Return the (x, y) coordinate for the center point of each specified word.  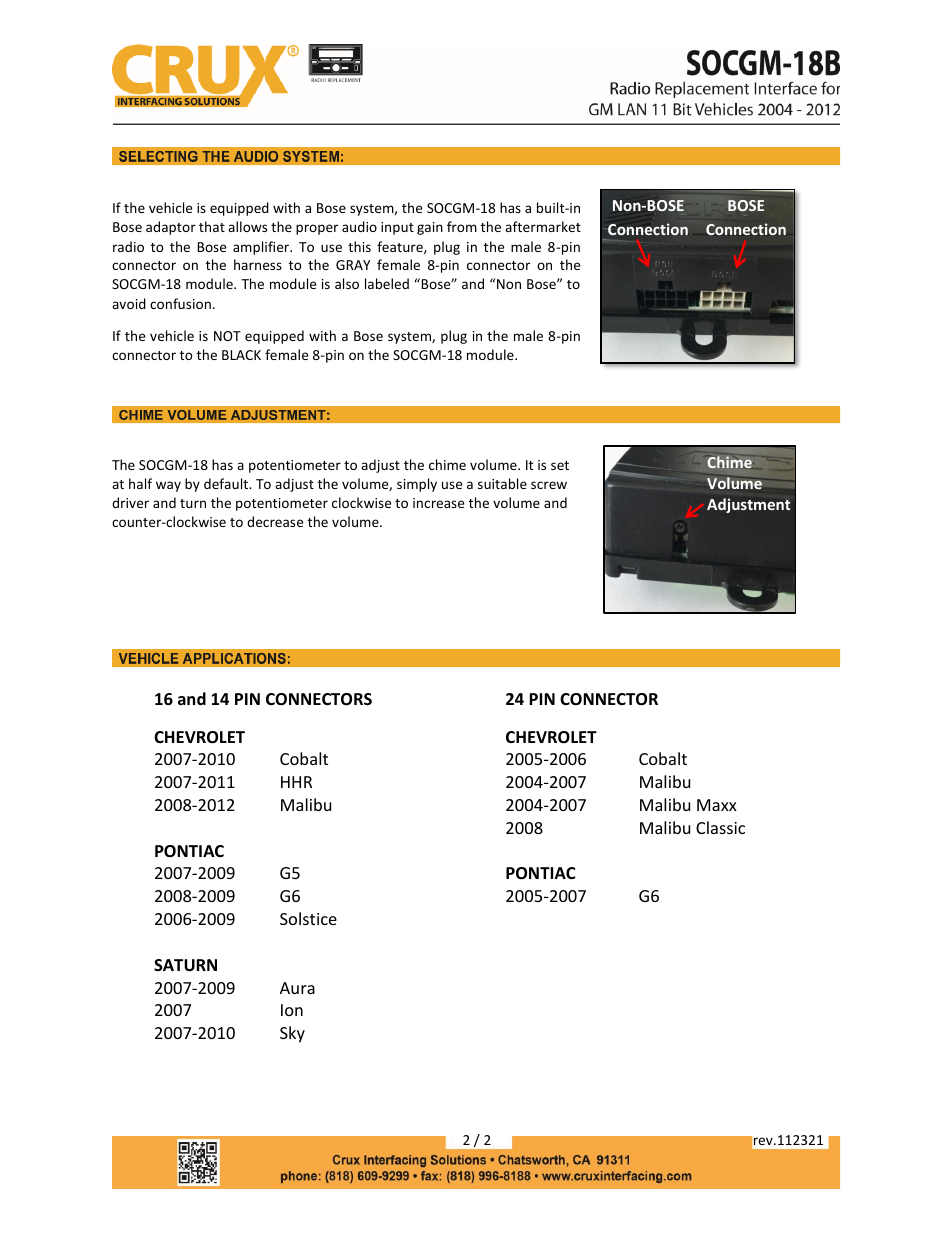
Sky (292, 1034)
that (212, 226)
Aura (297, 988)
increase (438, 503)
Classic (720, 827)
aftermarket (543, 226)
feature (401, 247)
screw (549, 485)
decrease (275, 521)
